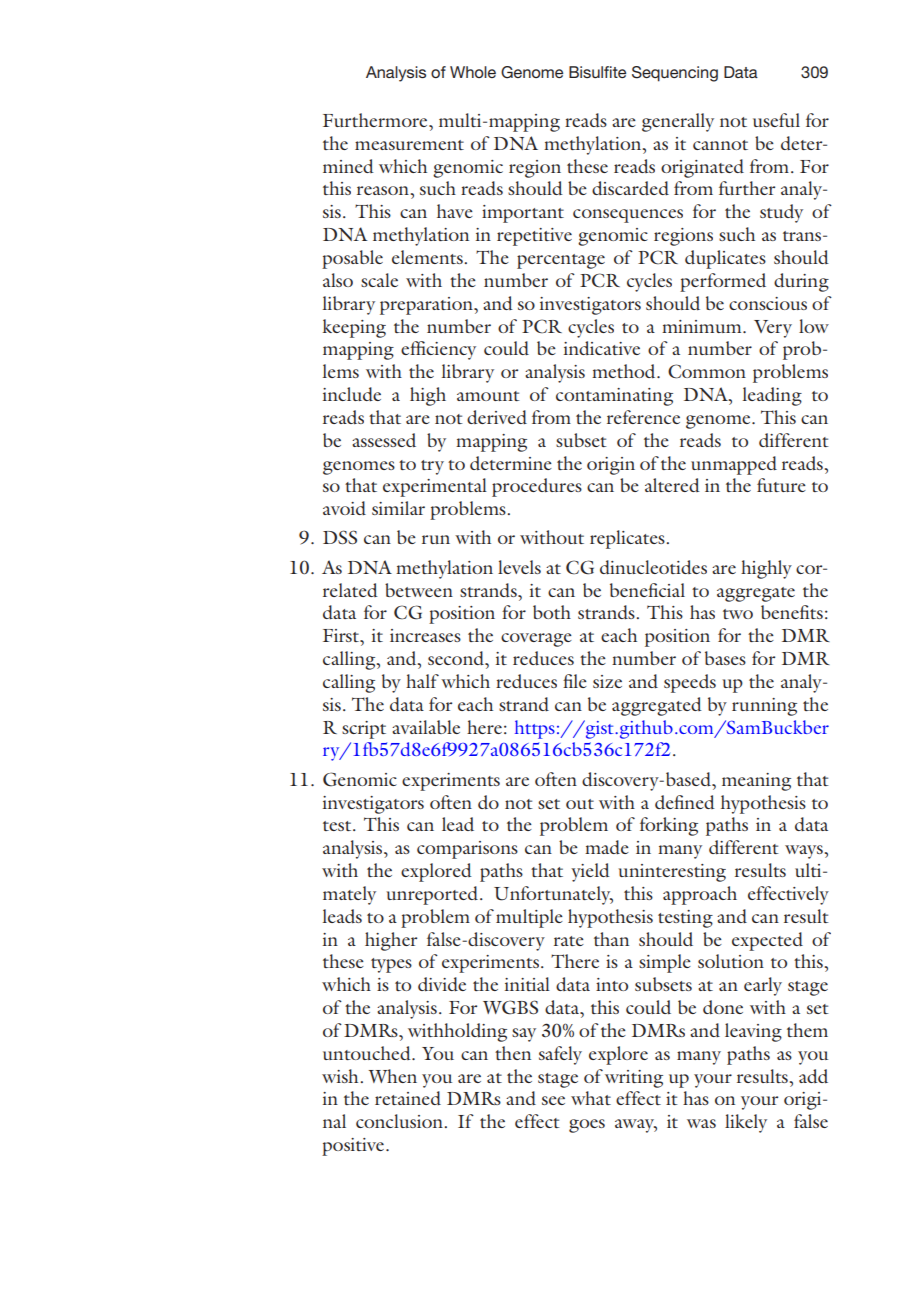 Image resolution: width=922 pixels, height=1316 pixels. Describe the element at coordinates (756, 782) in the document. I see `meaning` at that location.
